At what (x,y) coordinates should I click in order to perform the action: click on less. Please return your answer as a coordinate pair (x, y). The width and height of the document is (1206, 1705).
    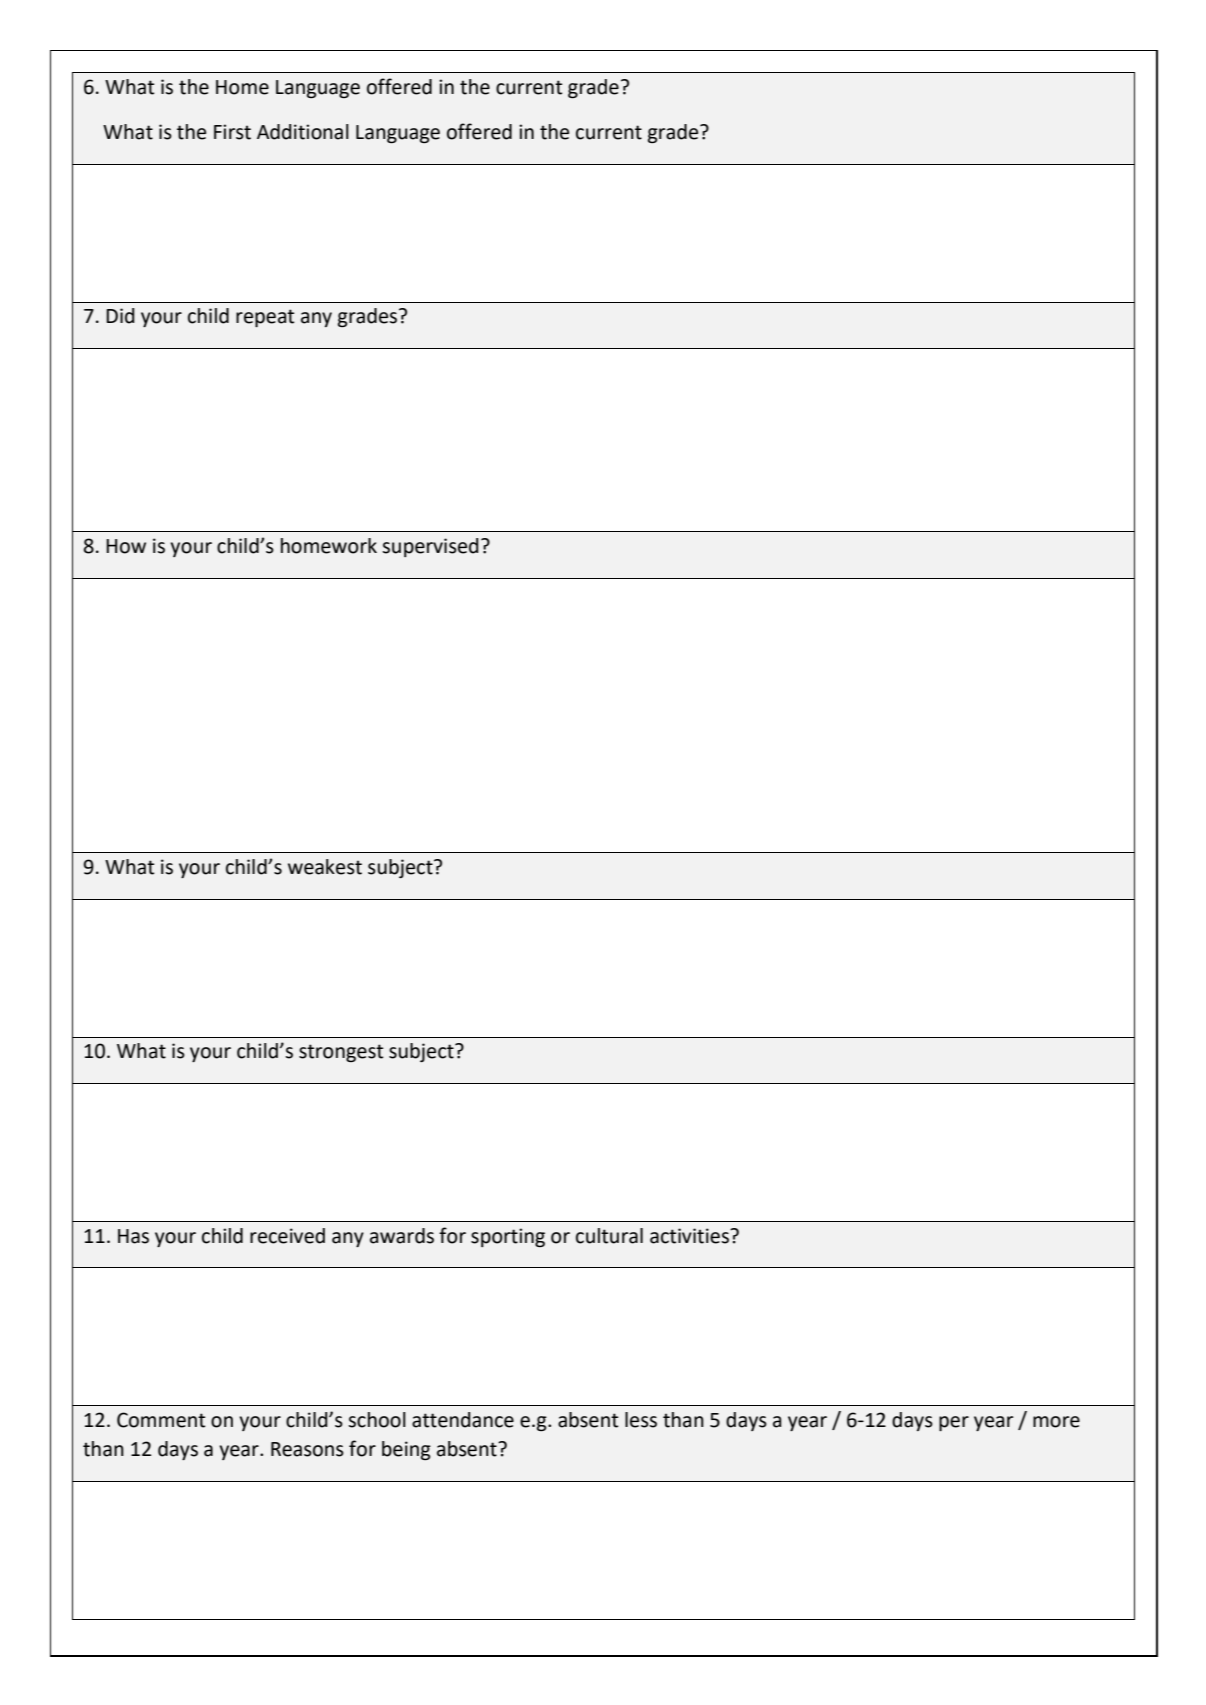
    Looking at the image, I should click on (641, 1420).
